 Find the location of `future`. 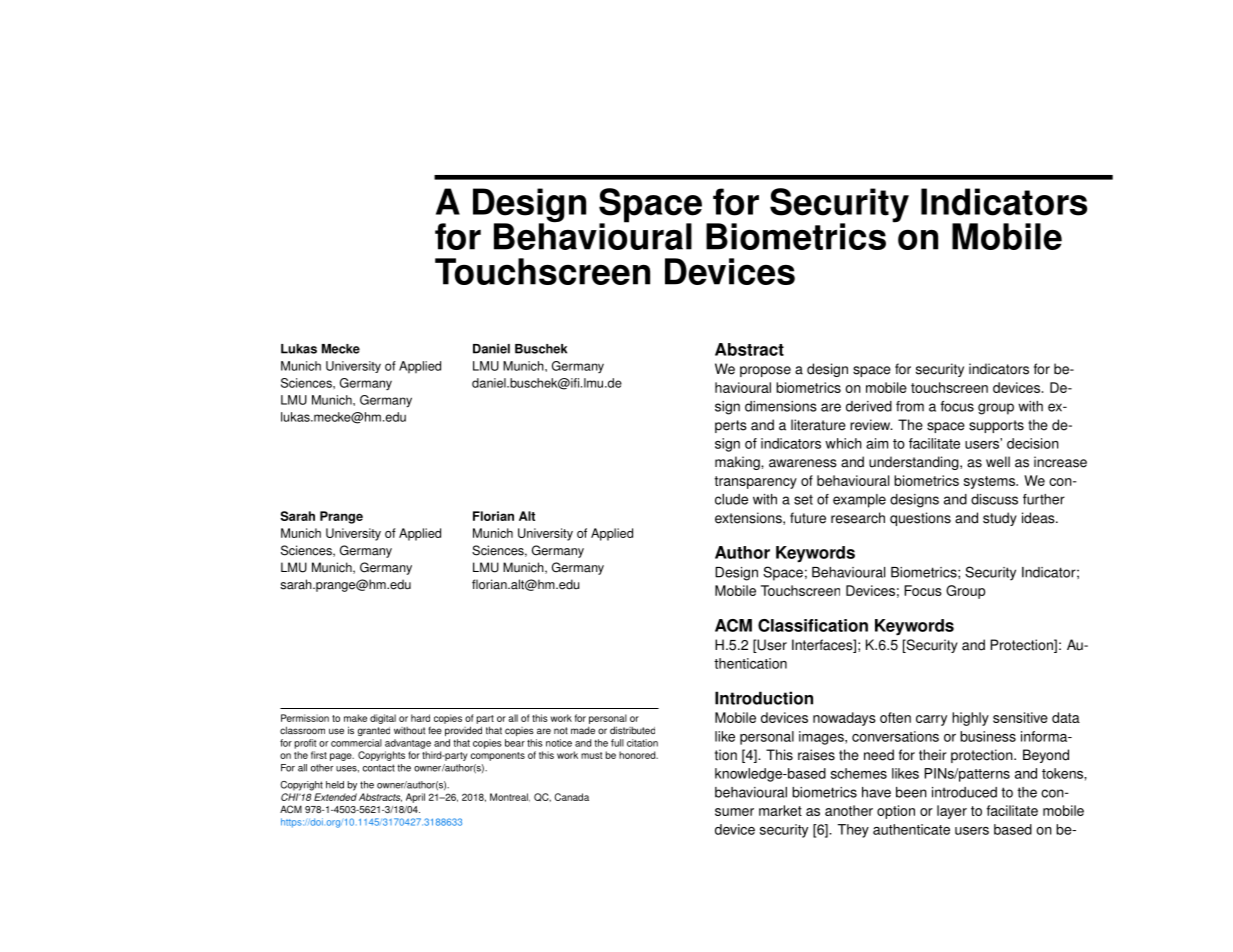

future is located at coordinates (808, 518).
